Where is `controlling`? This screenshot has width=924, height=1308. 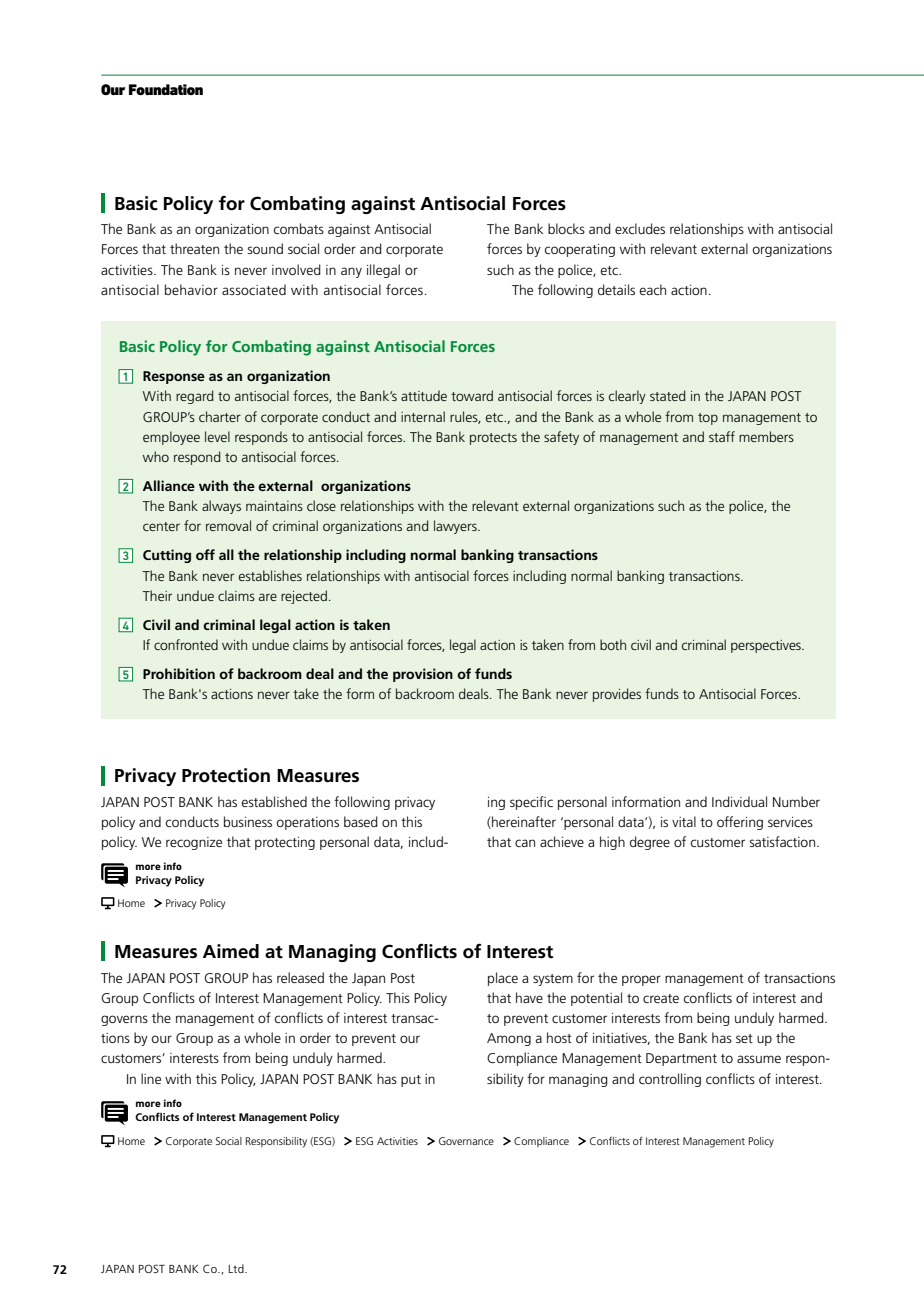 controlling is located at coordinates (670, 1080).
